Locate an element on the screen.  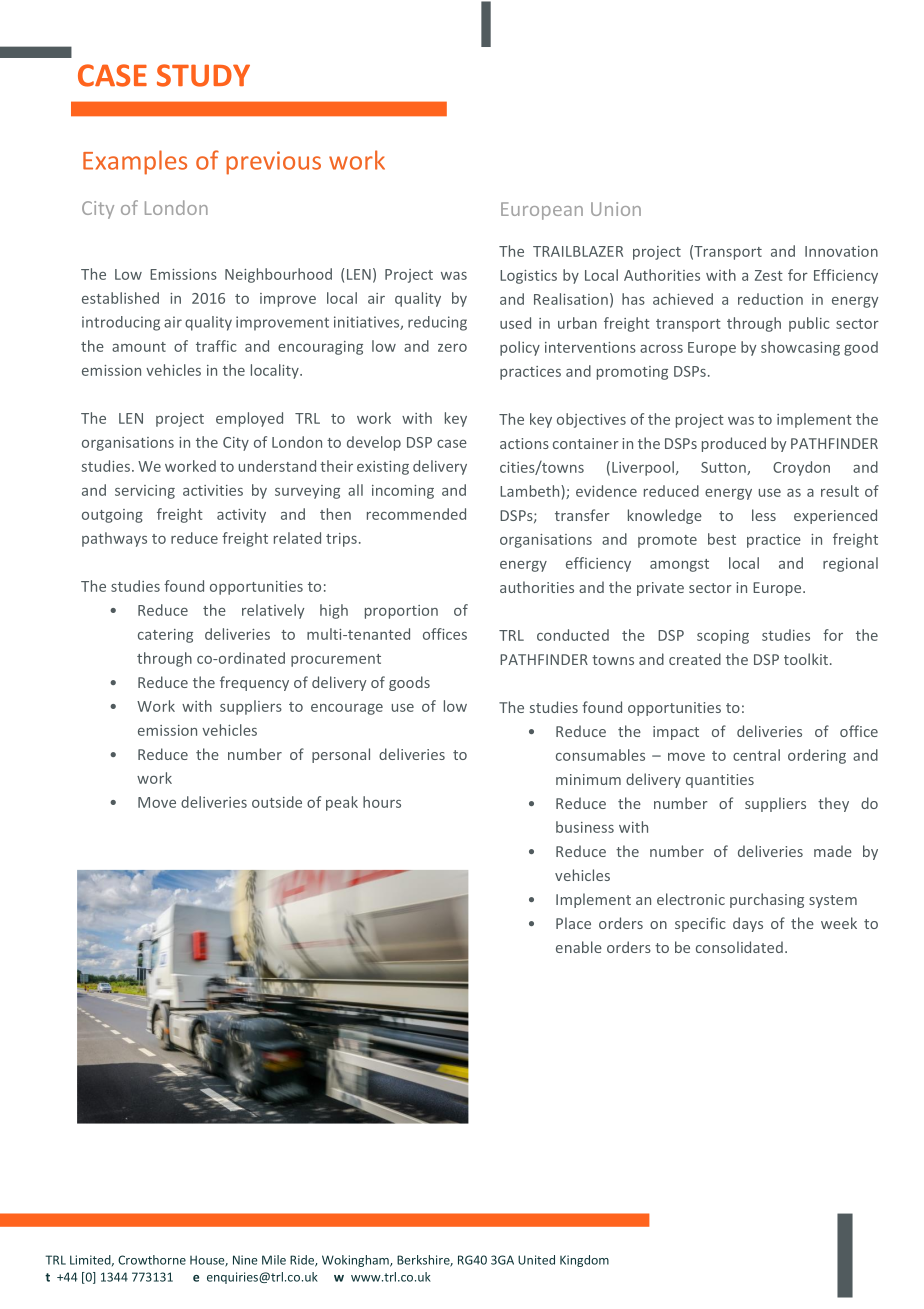
toolkit is located at coordinates (807, 659).
